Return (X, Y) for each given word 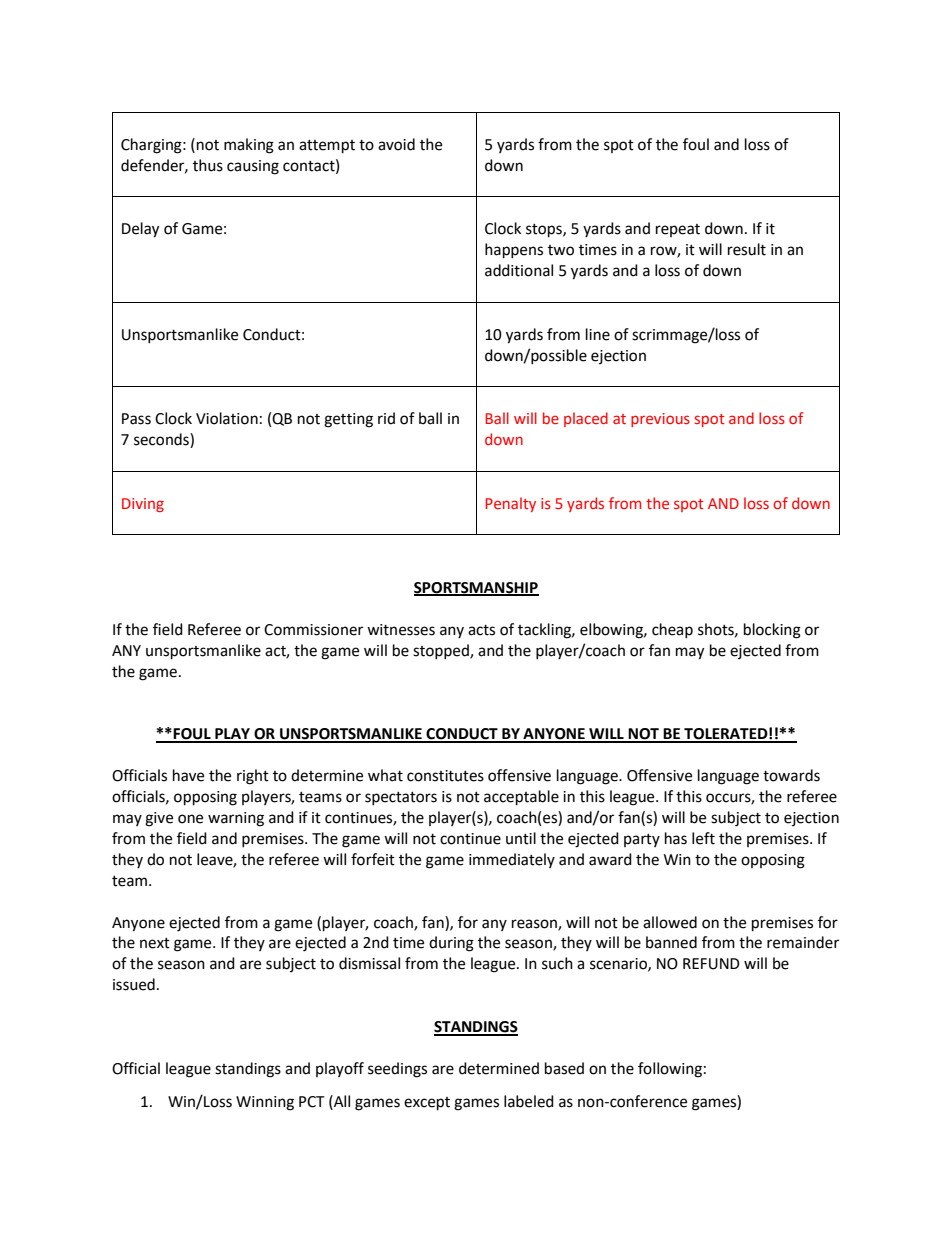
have (188, 775)
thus (208, 165)
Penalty (510, 504)
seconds (162, 440)
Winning (265, 1103)
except (427, 1104)
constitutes (445, 776)
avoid (396, 144)
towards (791, 775)
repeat (678, 230)
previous (660, 420)
